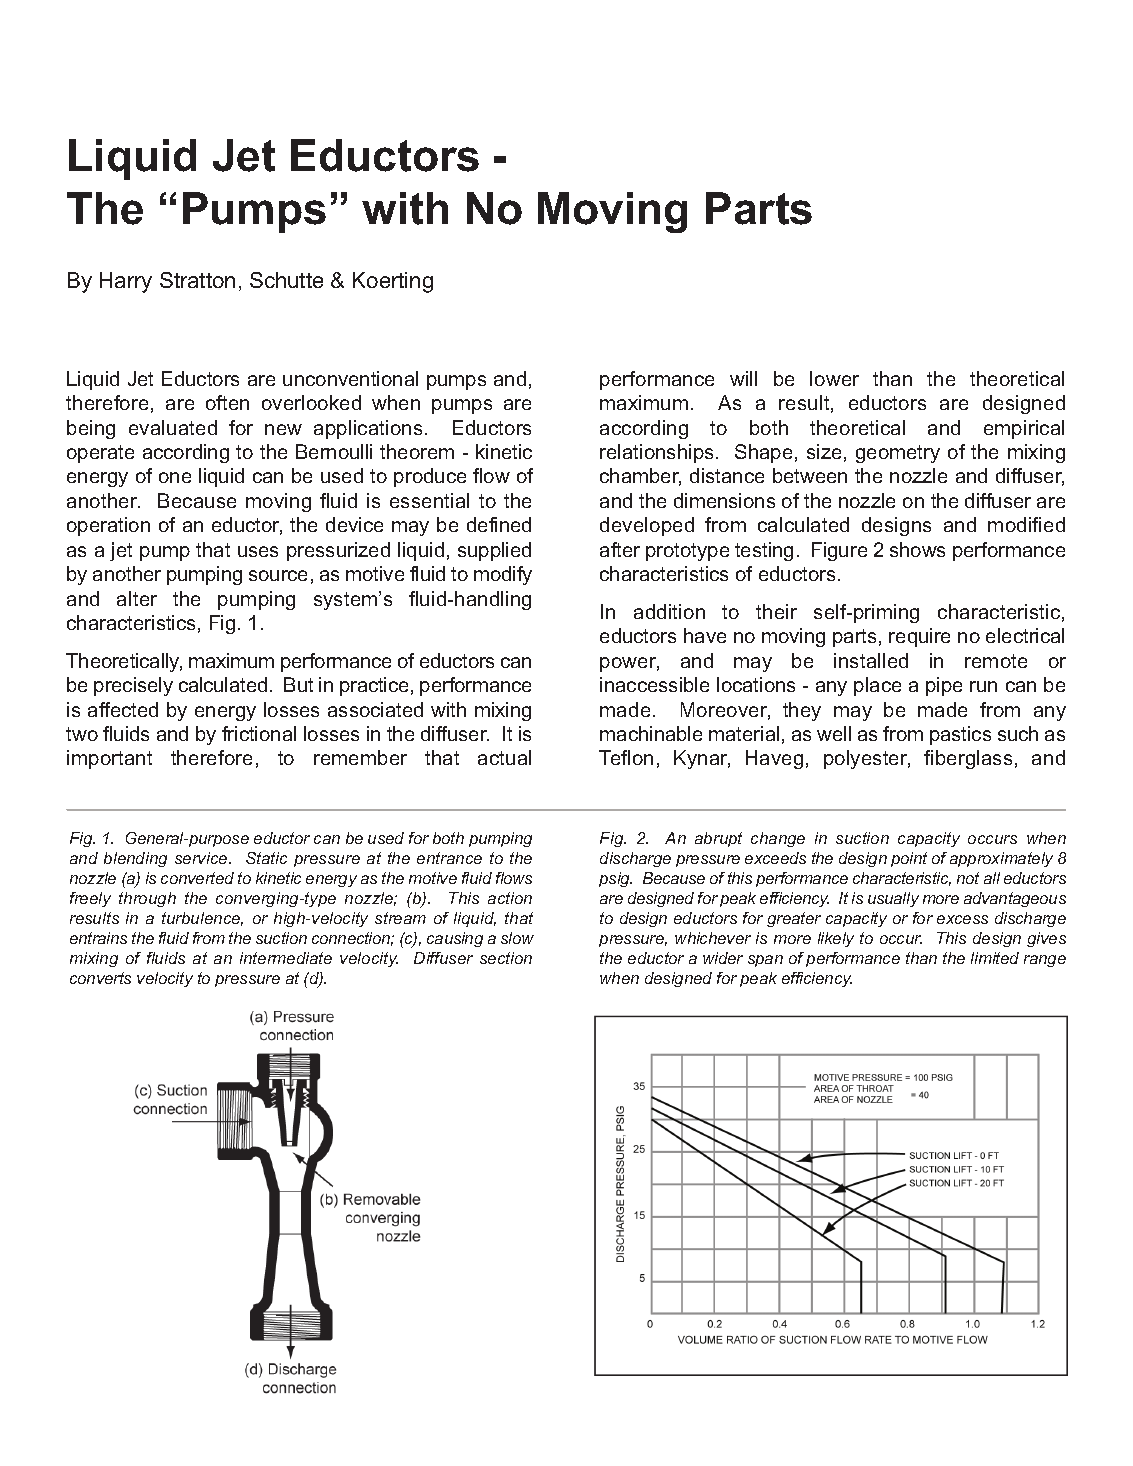 The width and height of the screenshot is (1133, 1466). I want to click on lower, so click(834, 378).
